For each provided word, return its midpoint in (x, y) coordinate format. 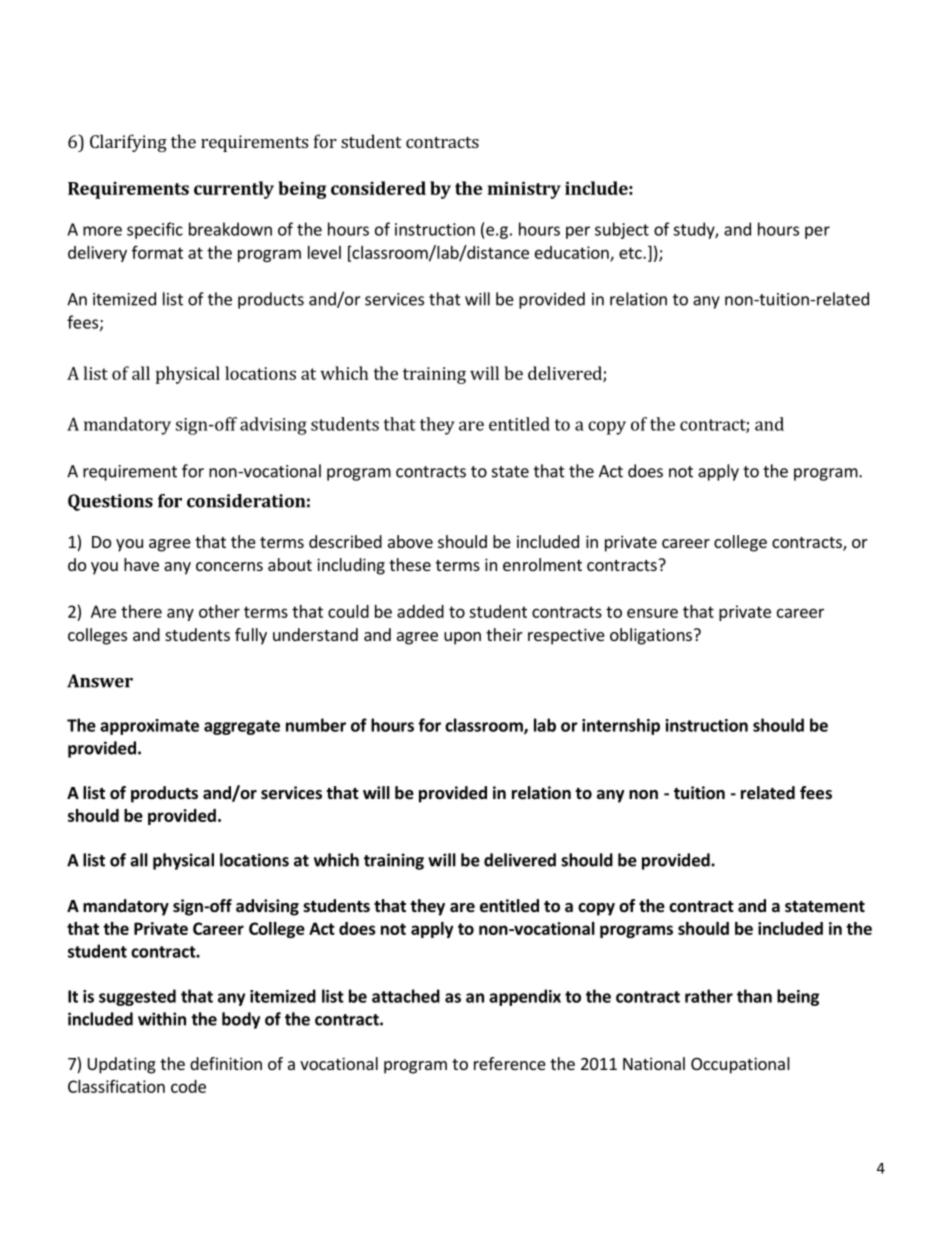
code (188, 1086)
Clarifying (128, 143)
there (141, 611)
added (420, 611)
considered (378, 188)
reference (510, 1063)
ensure (652, 613)
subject (622, 230)
